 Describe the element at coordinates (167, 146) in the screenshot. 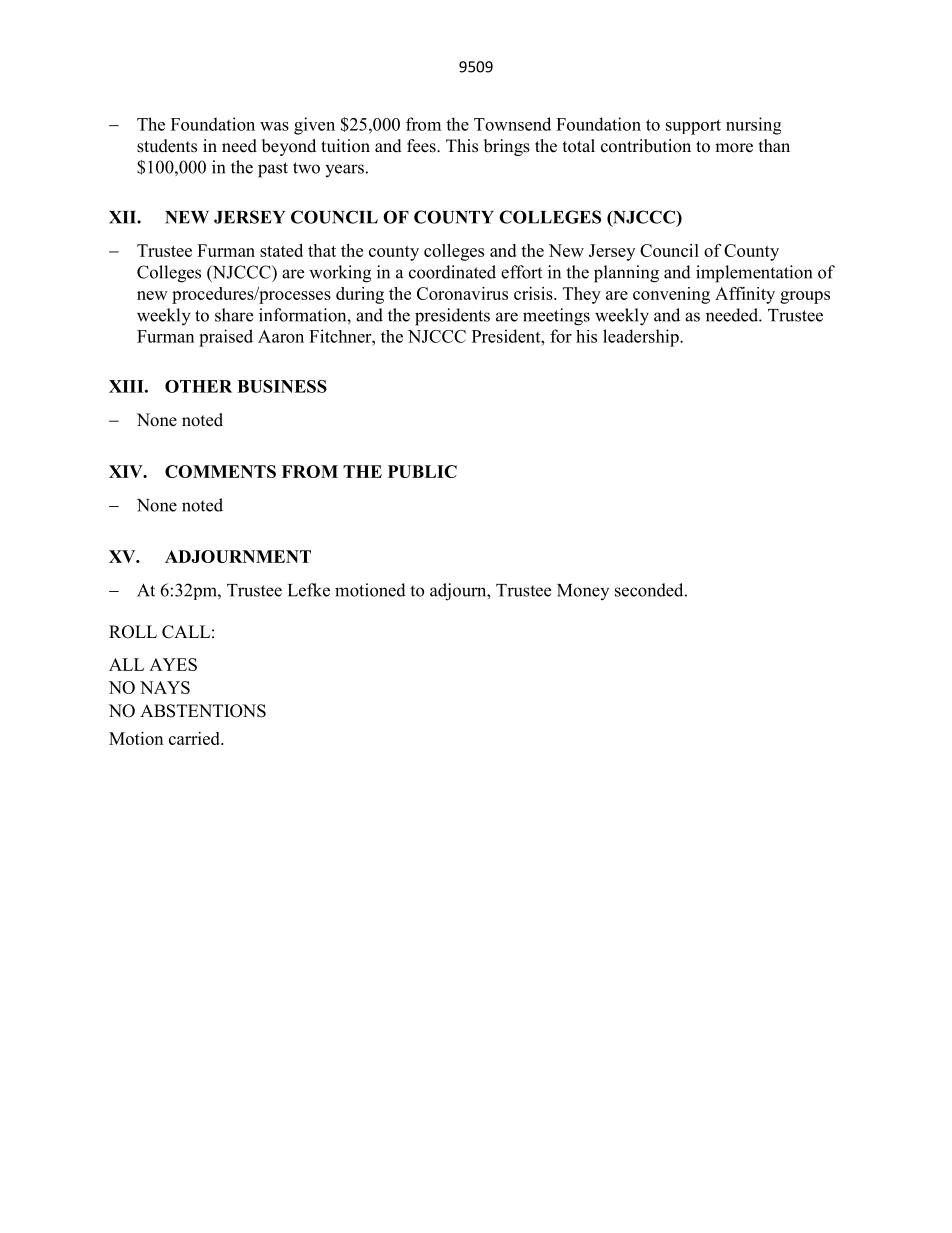

I see `students` at that location.
